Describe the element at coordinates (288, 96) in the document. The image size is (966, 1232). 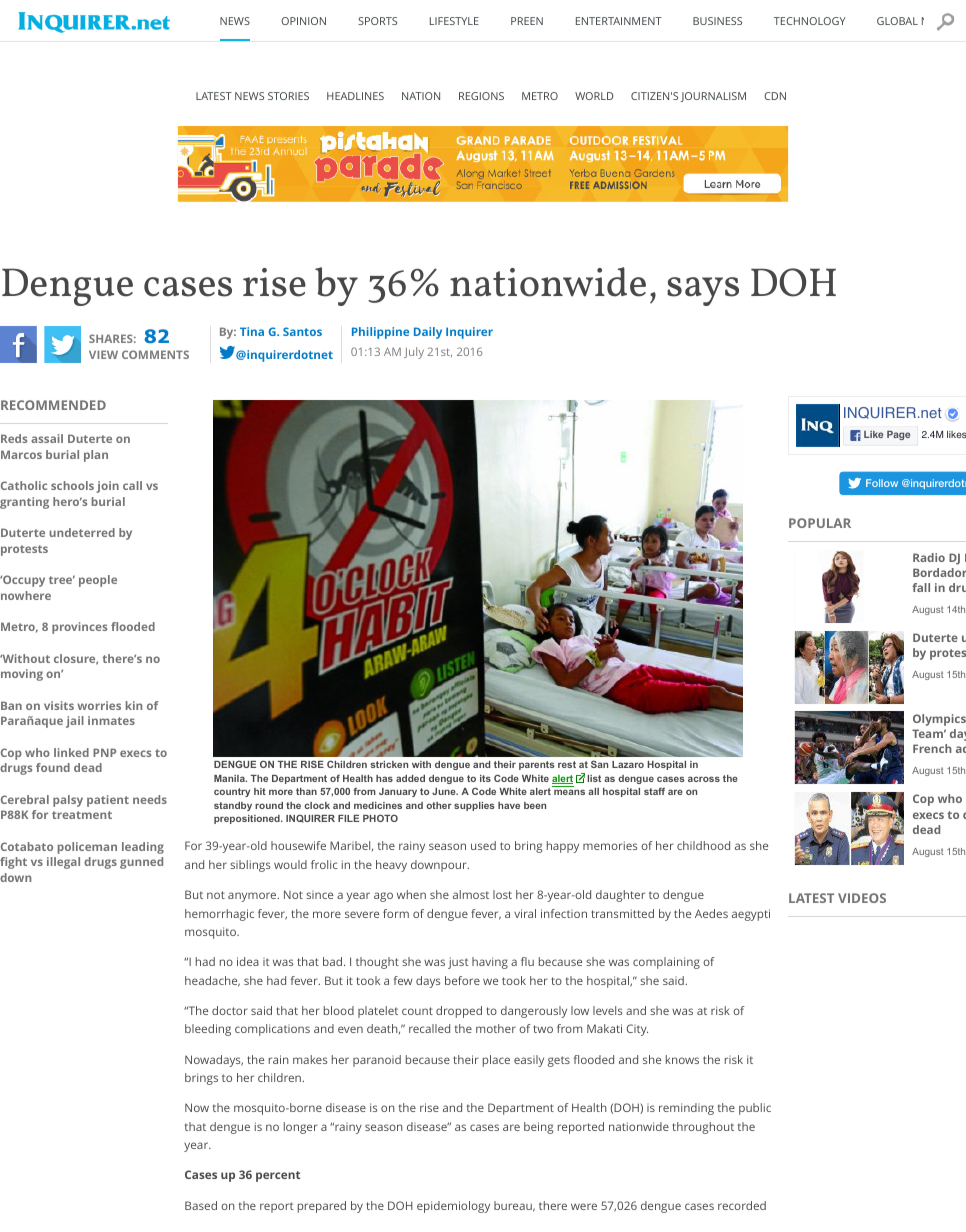
I see `STORIES` at that location.
